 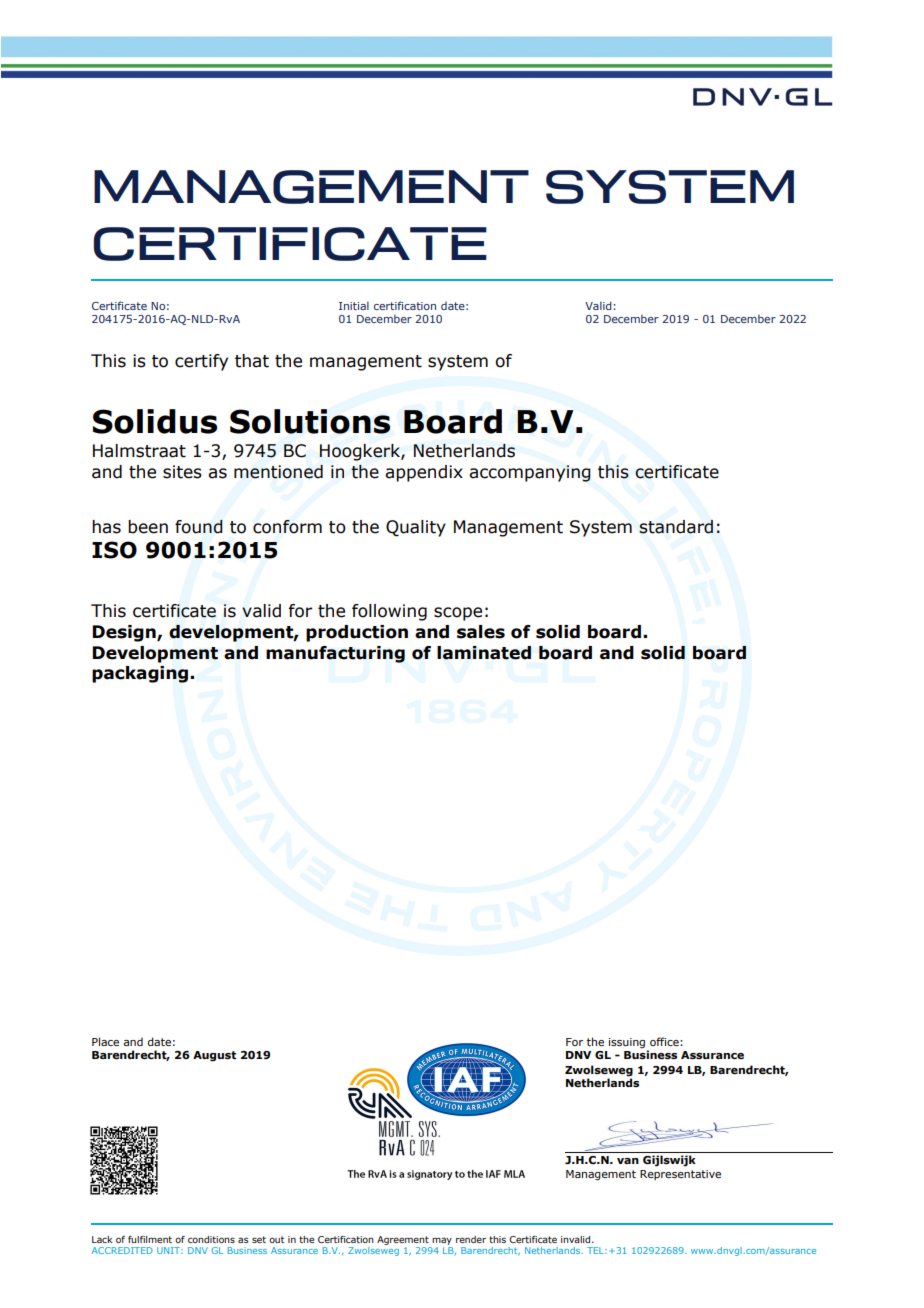 What do you see at coordinates (335, 654) in the screenshot?
I see `manufacturing` at bounding box center [335, 654].
